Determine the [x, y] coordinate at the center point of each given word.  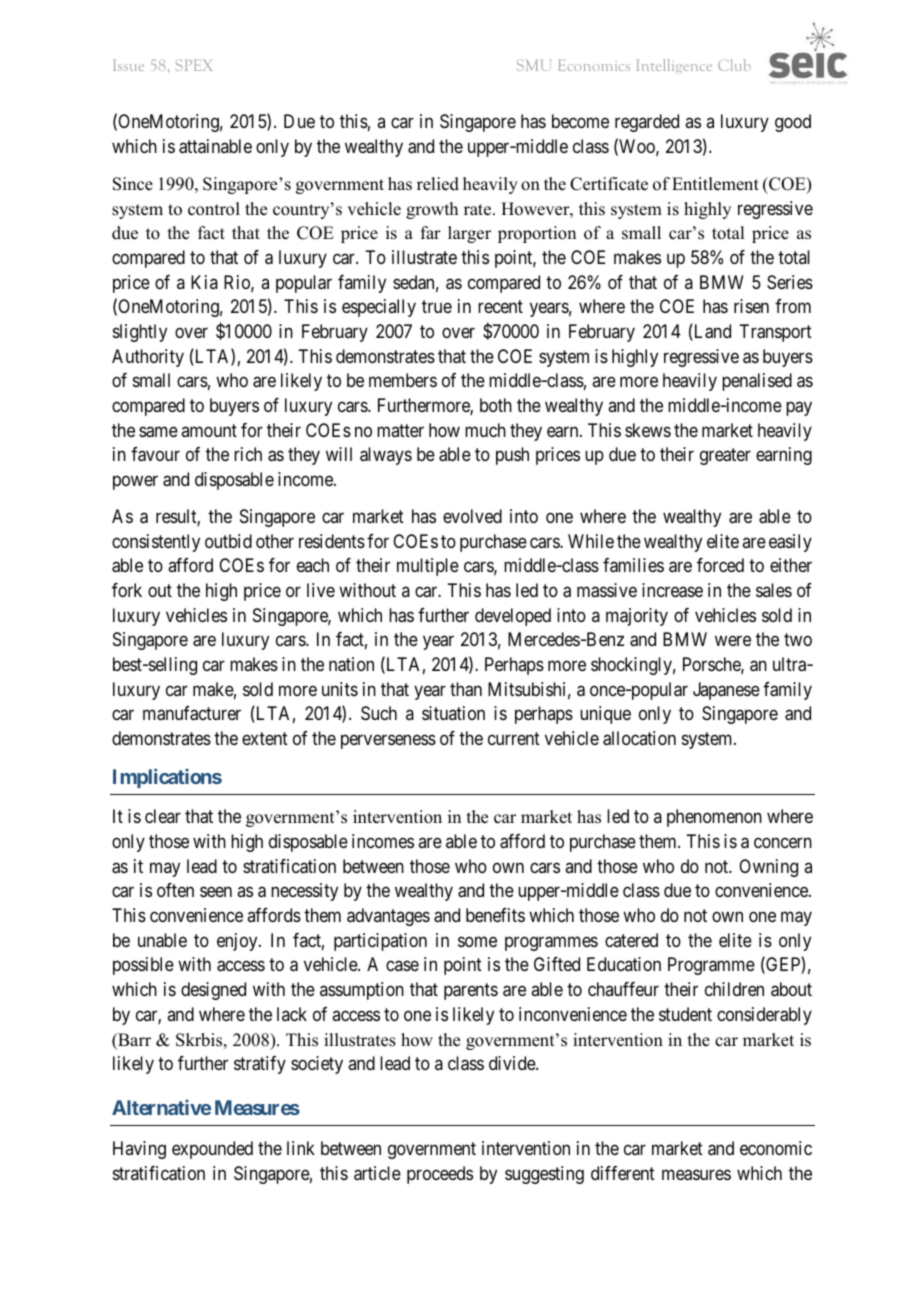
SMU [534, 65]
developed [513, 617]
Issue [128, 65]
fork [127, 590]
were [733, 641]
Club [734, 65]
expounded [212, 1150]
